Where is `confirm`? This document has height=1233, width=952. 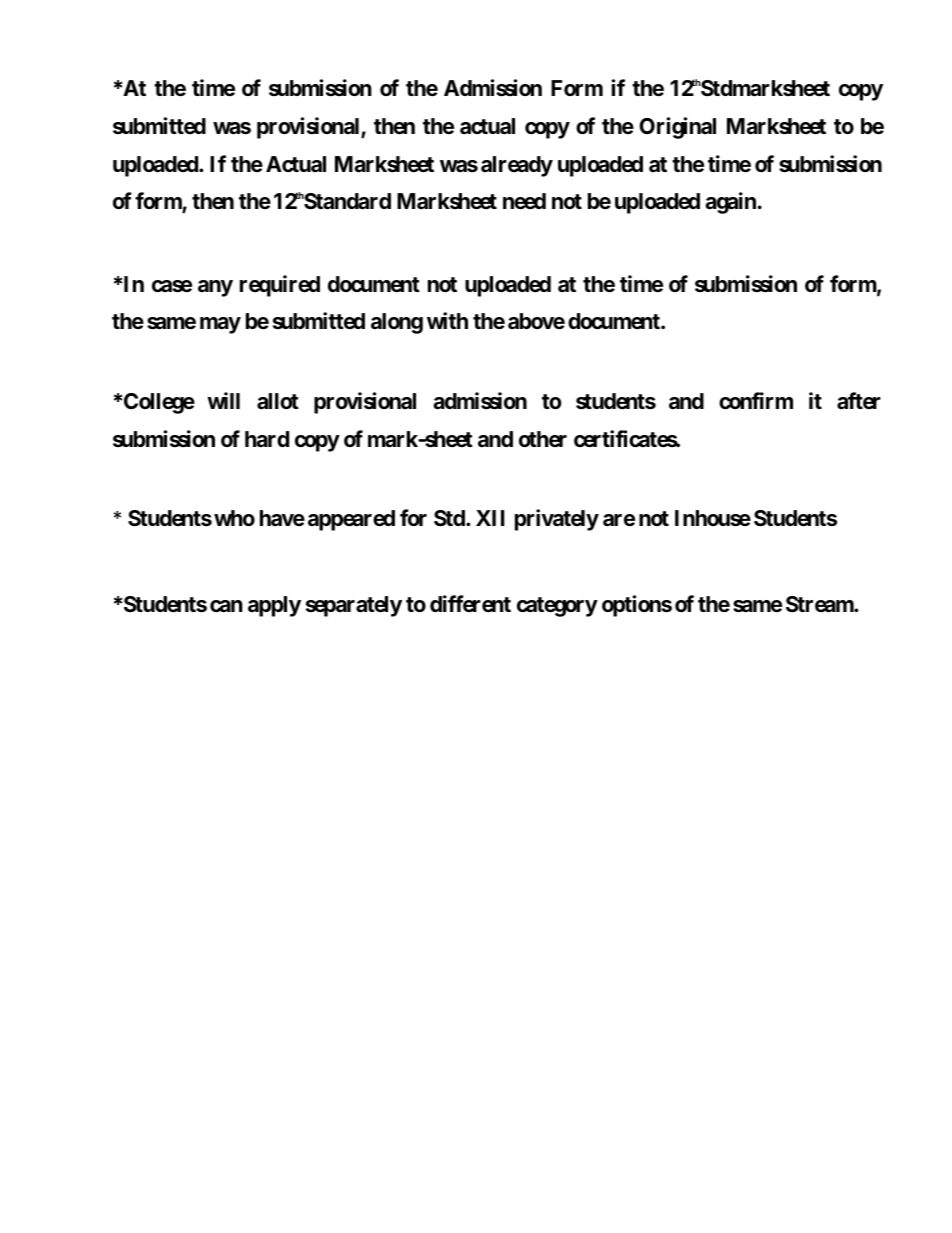 confirm is located at coordinates (756, 401).
